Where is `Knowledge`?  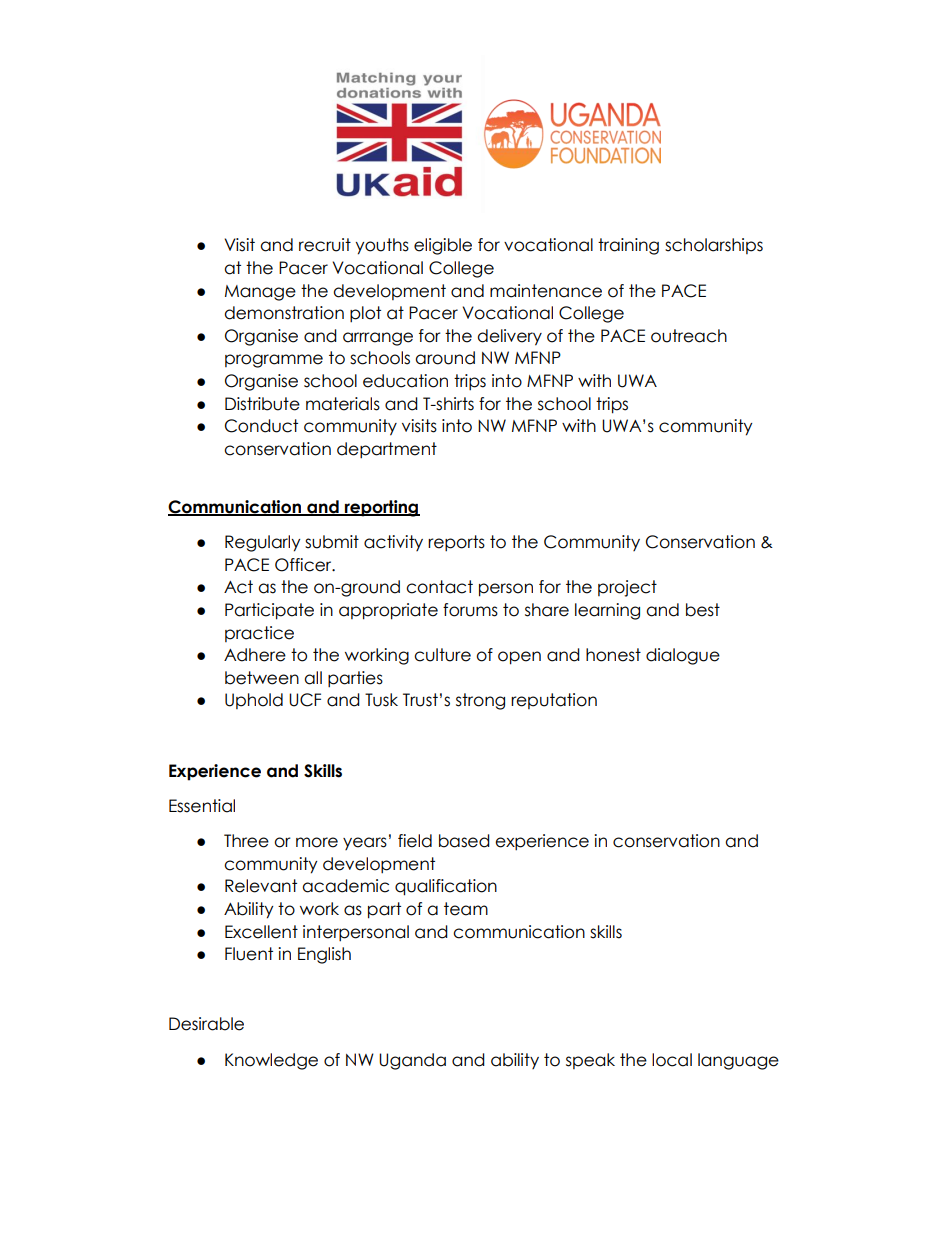
Knowledge is located at coordinates (271, 1061).
